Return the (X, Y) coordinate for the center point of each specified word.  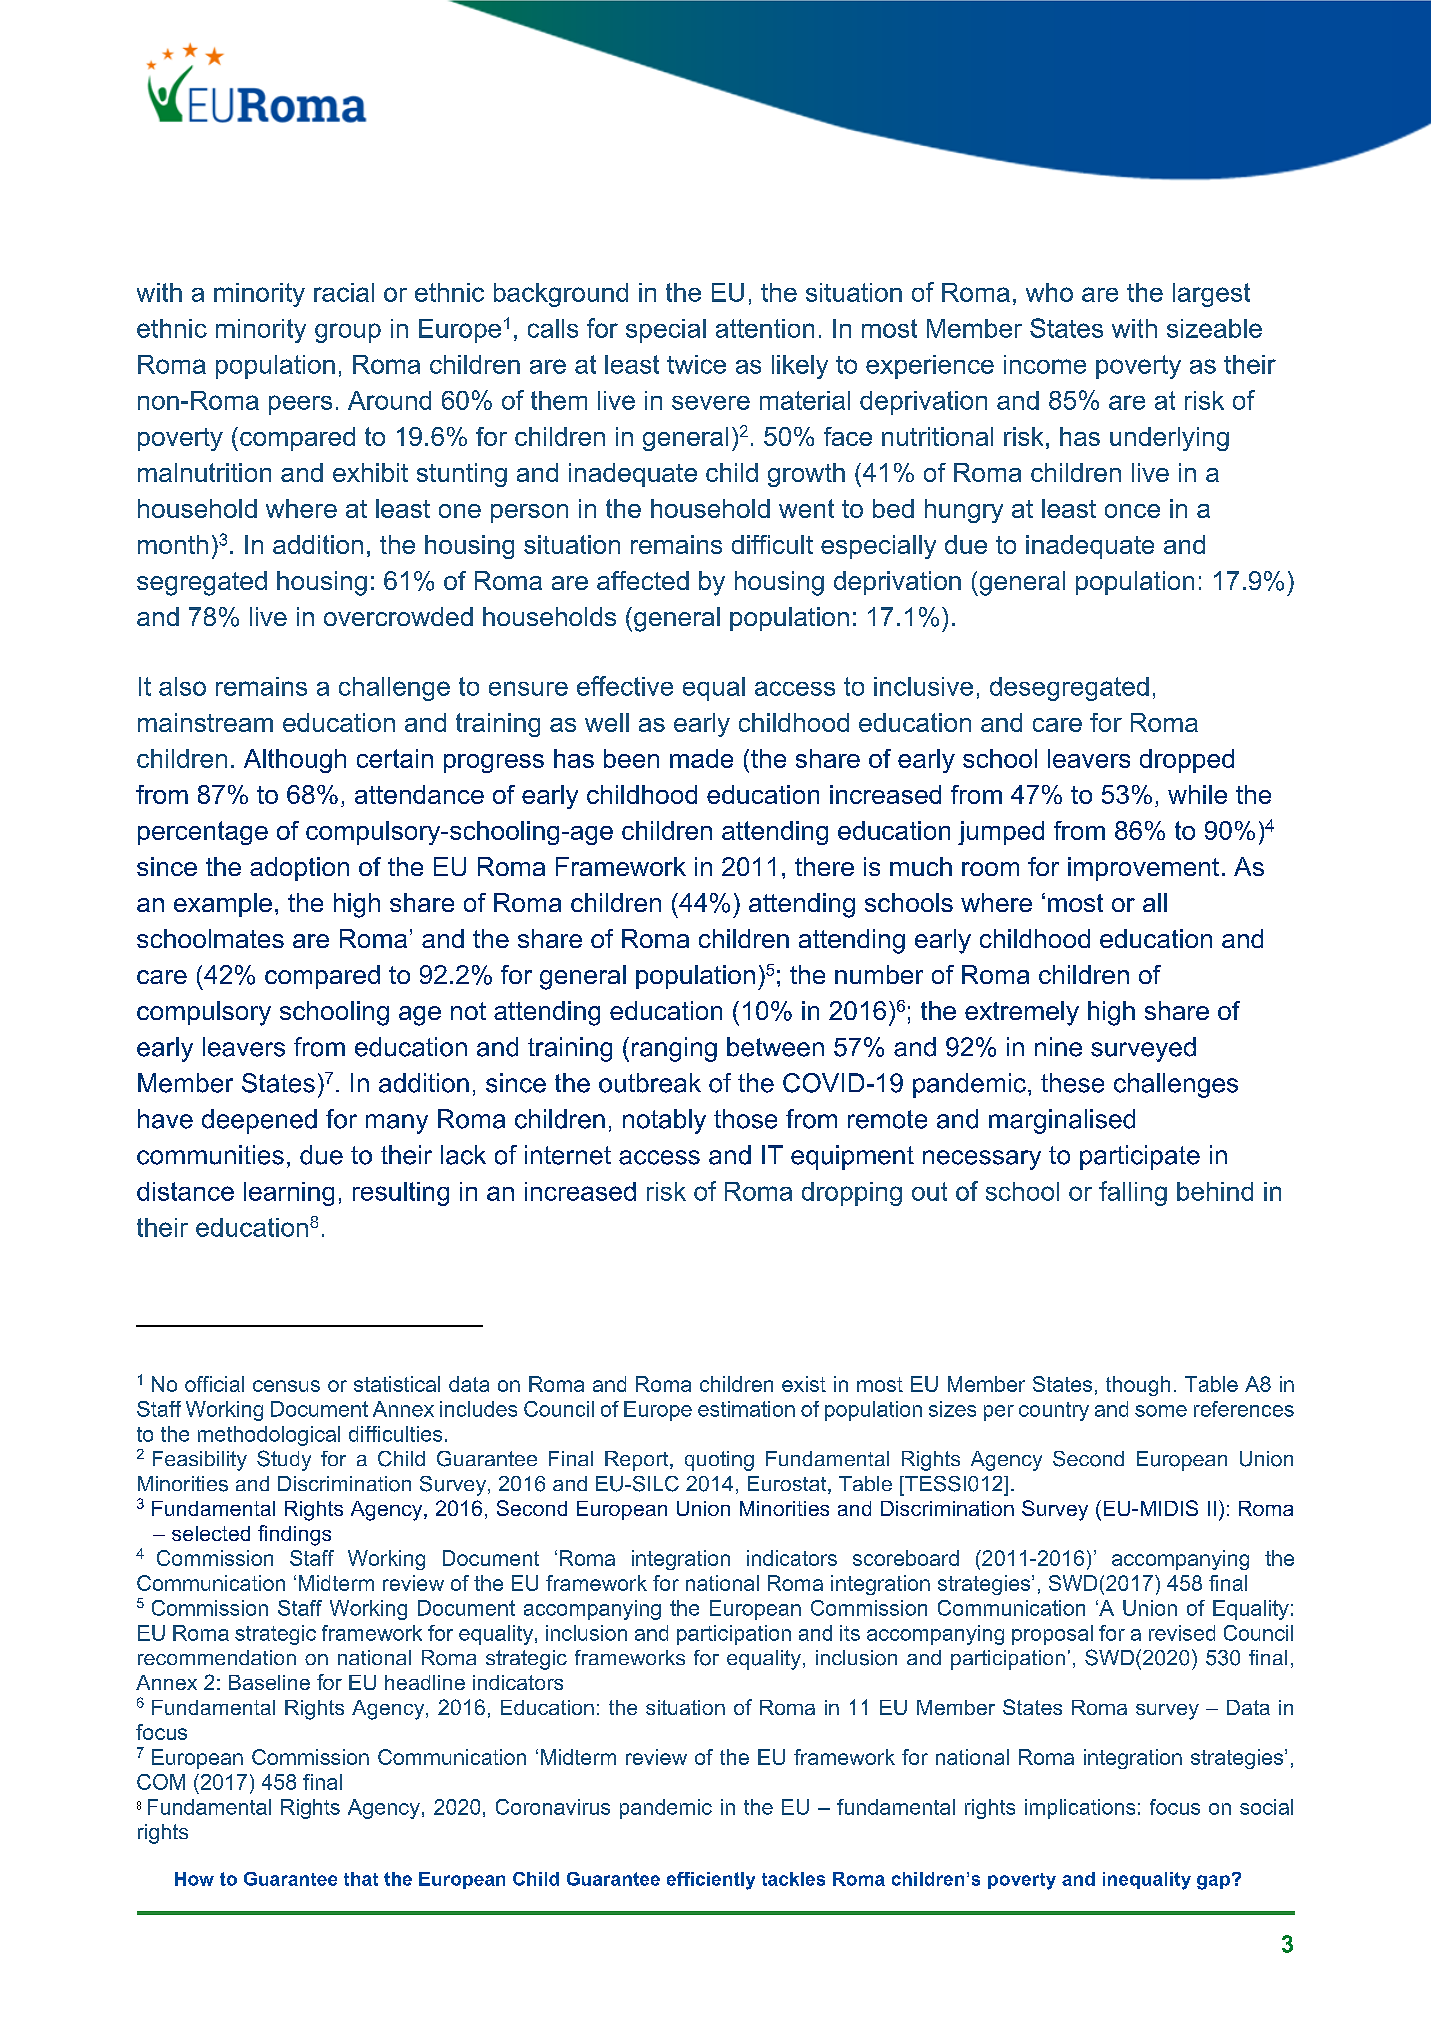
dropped (1187, 761)
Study (284, 1460)
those (745, 1119)
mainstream (205, 722)
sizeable (1214, 328)
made (701, 758)
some (1161, 1411)
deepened (259, 1121)
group (348, 333)
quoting (719, 1461)
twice (696, 364)
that (361, 1879)
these (1072, 1083)
